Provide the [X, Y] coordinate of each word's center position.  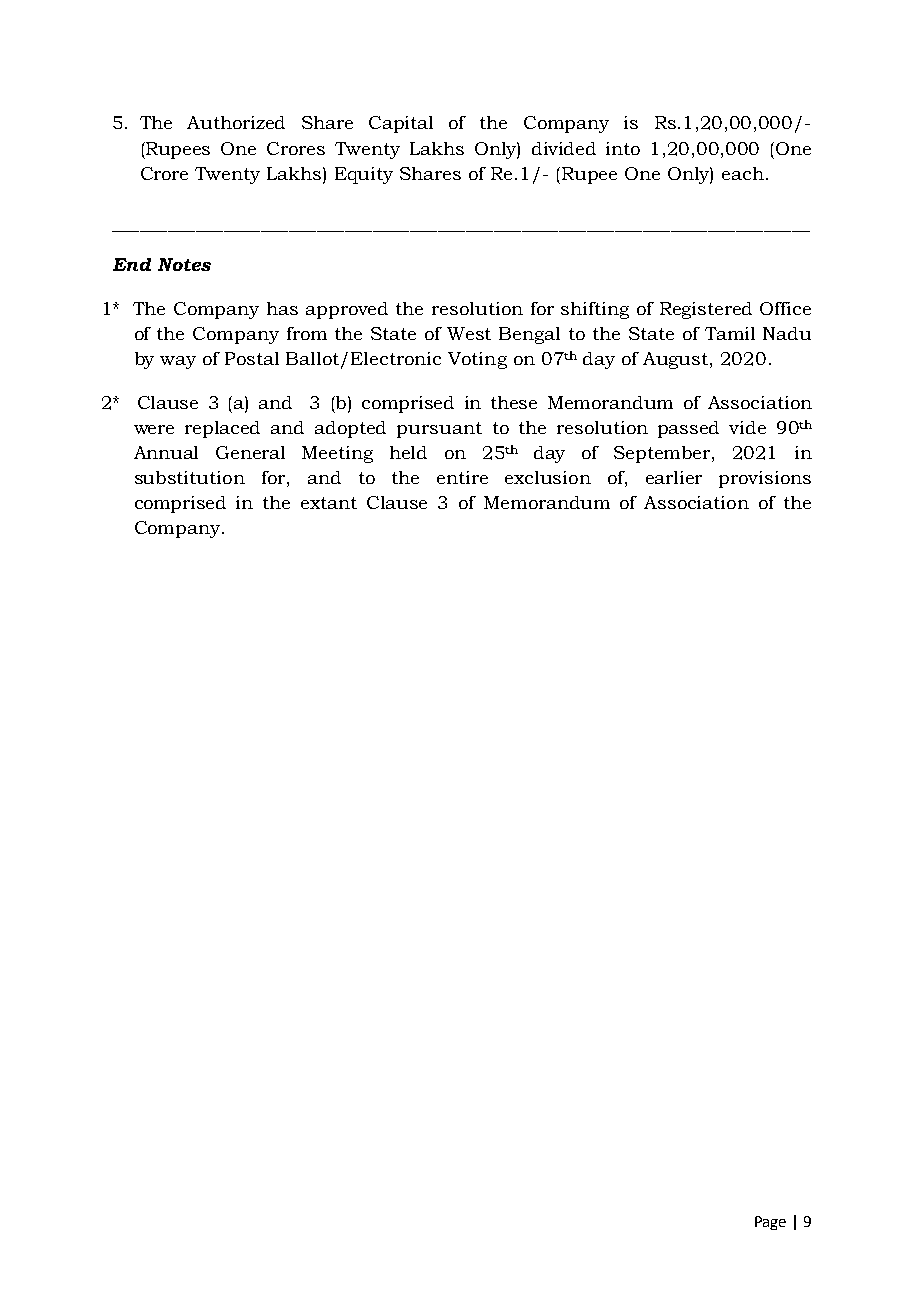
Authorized [236, 122]
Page [770, 1223]
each [743, 173]
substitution [190, 477]
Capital [401, 124]
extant [329, 503]
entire [462, 477]
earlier [674, 477]
